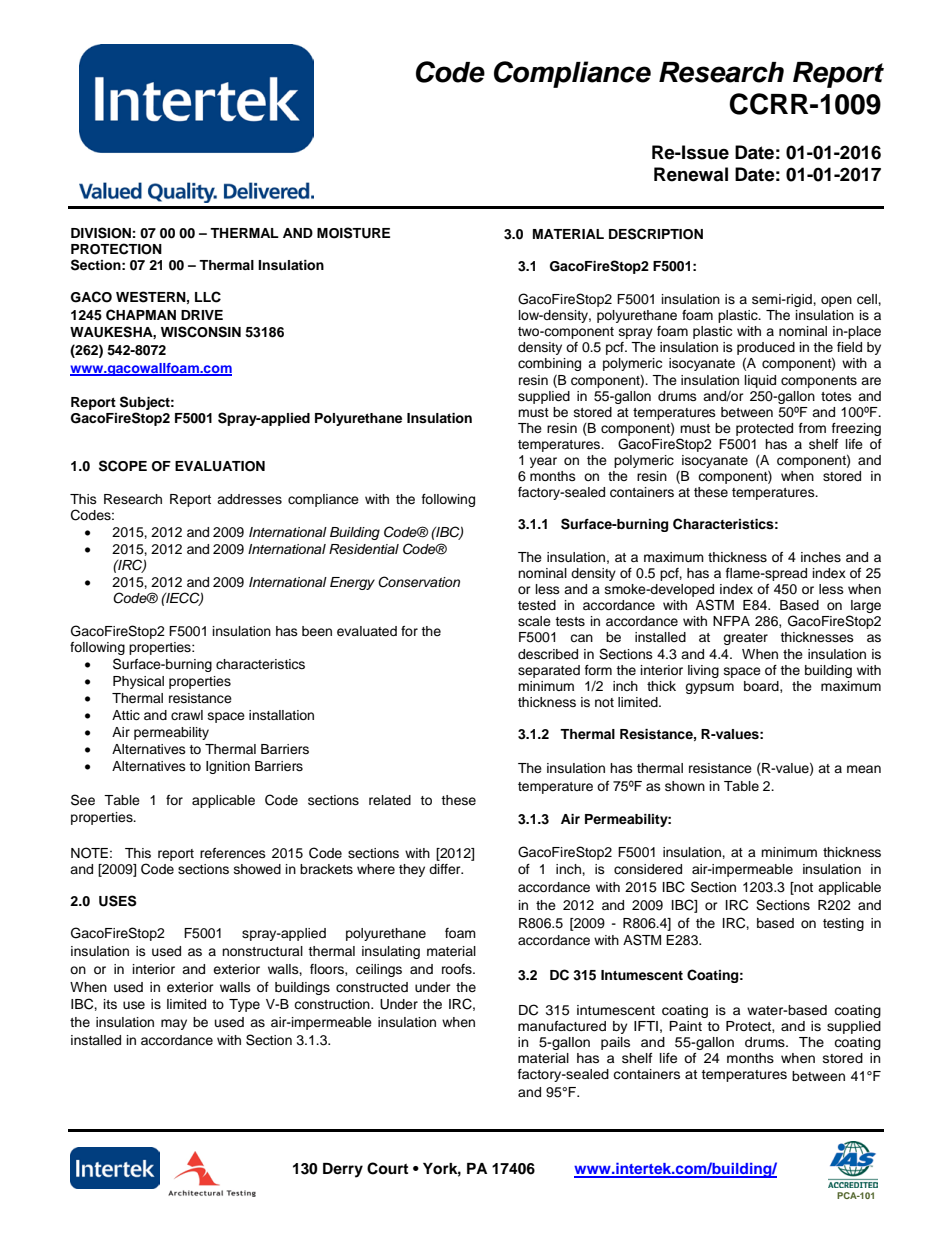 This screenshot has width=952, height=1233. Describe the element at coordinates (138, 682) in the screenshot. I see `Physical` at that location.
